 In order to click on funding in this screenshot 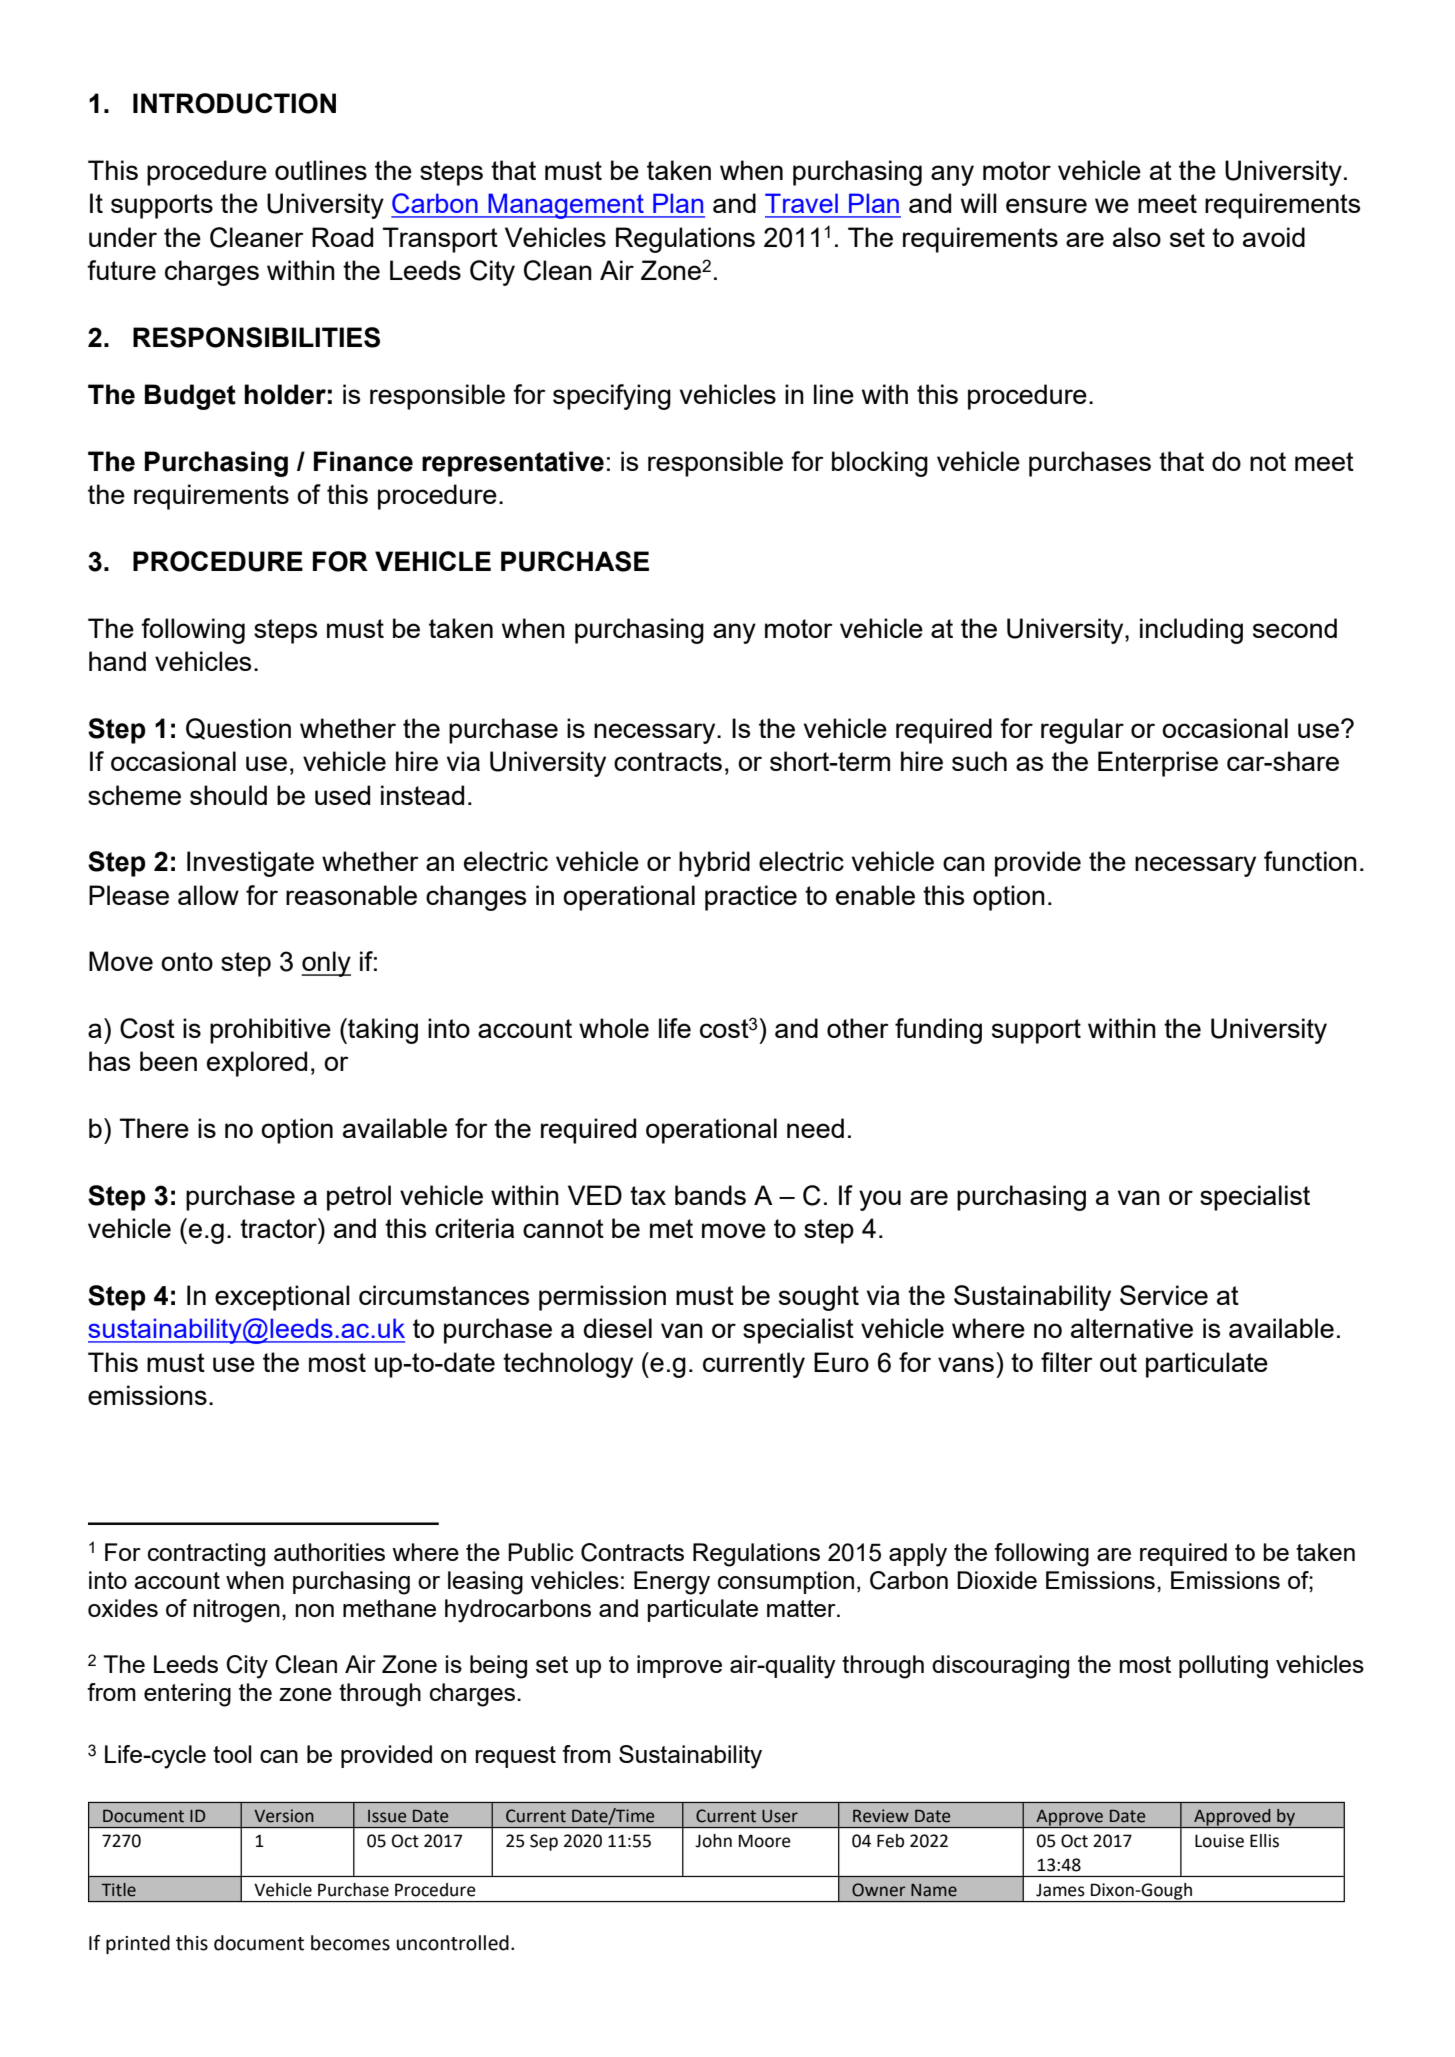, I will do `click(938, 1031)`.
